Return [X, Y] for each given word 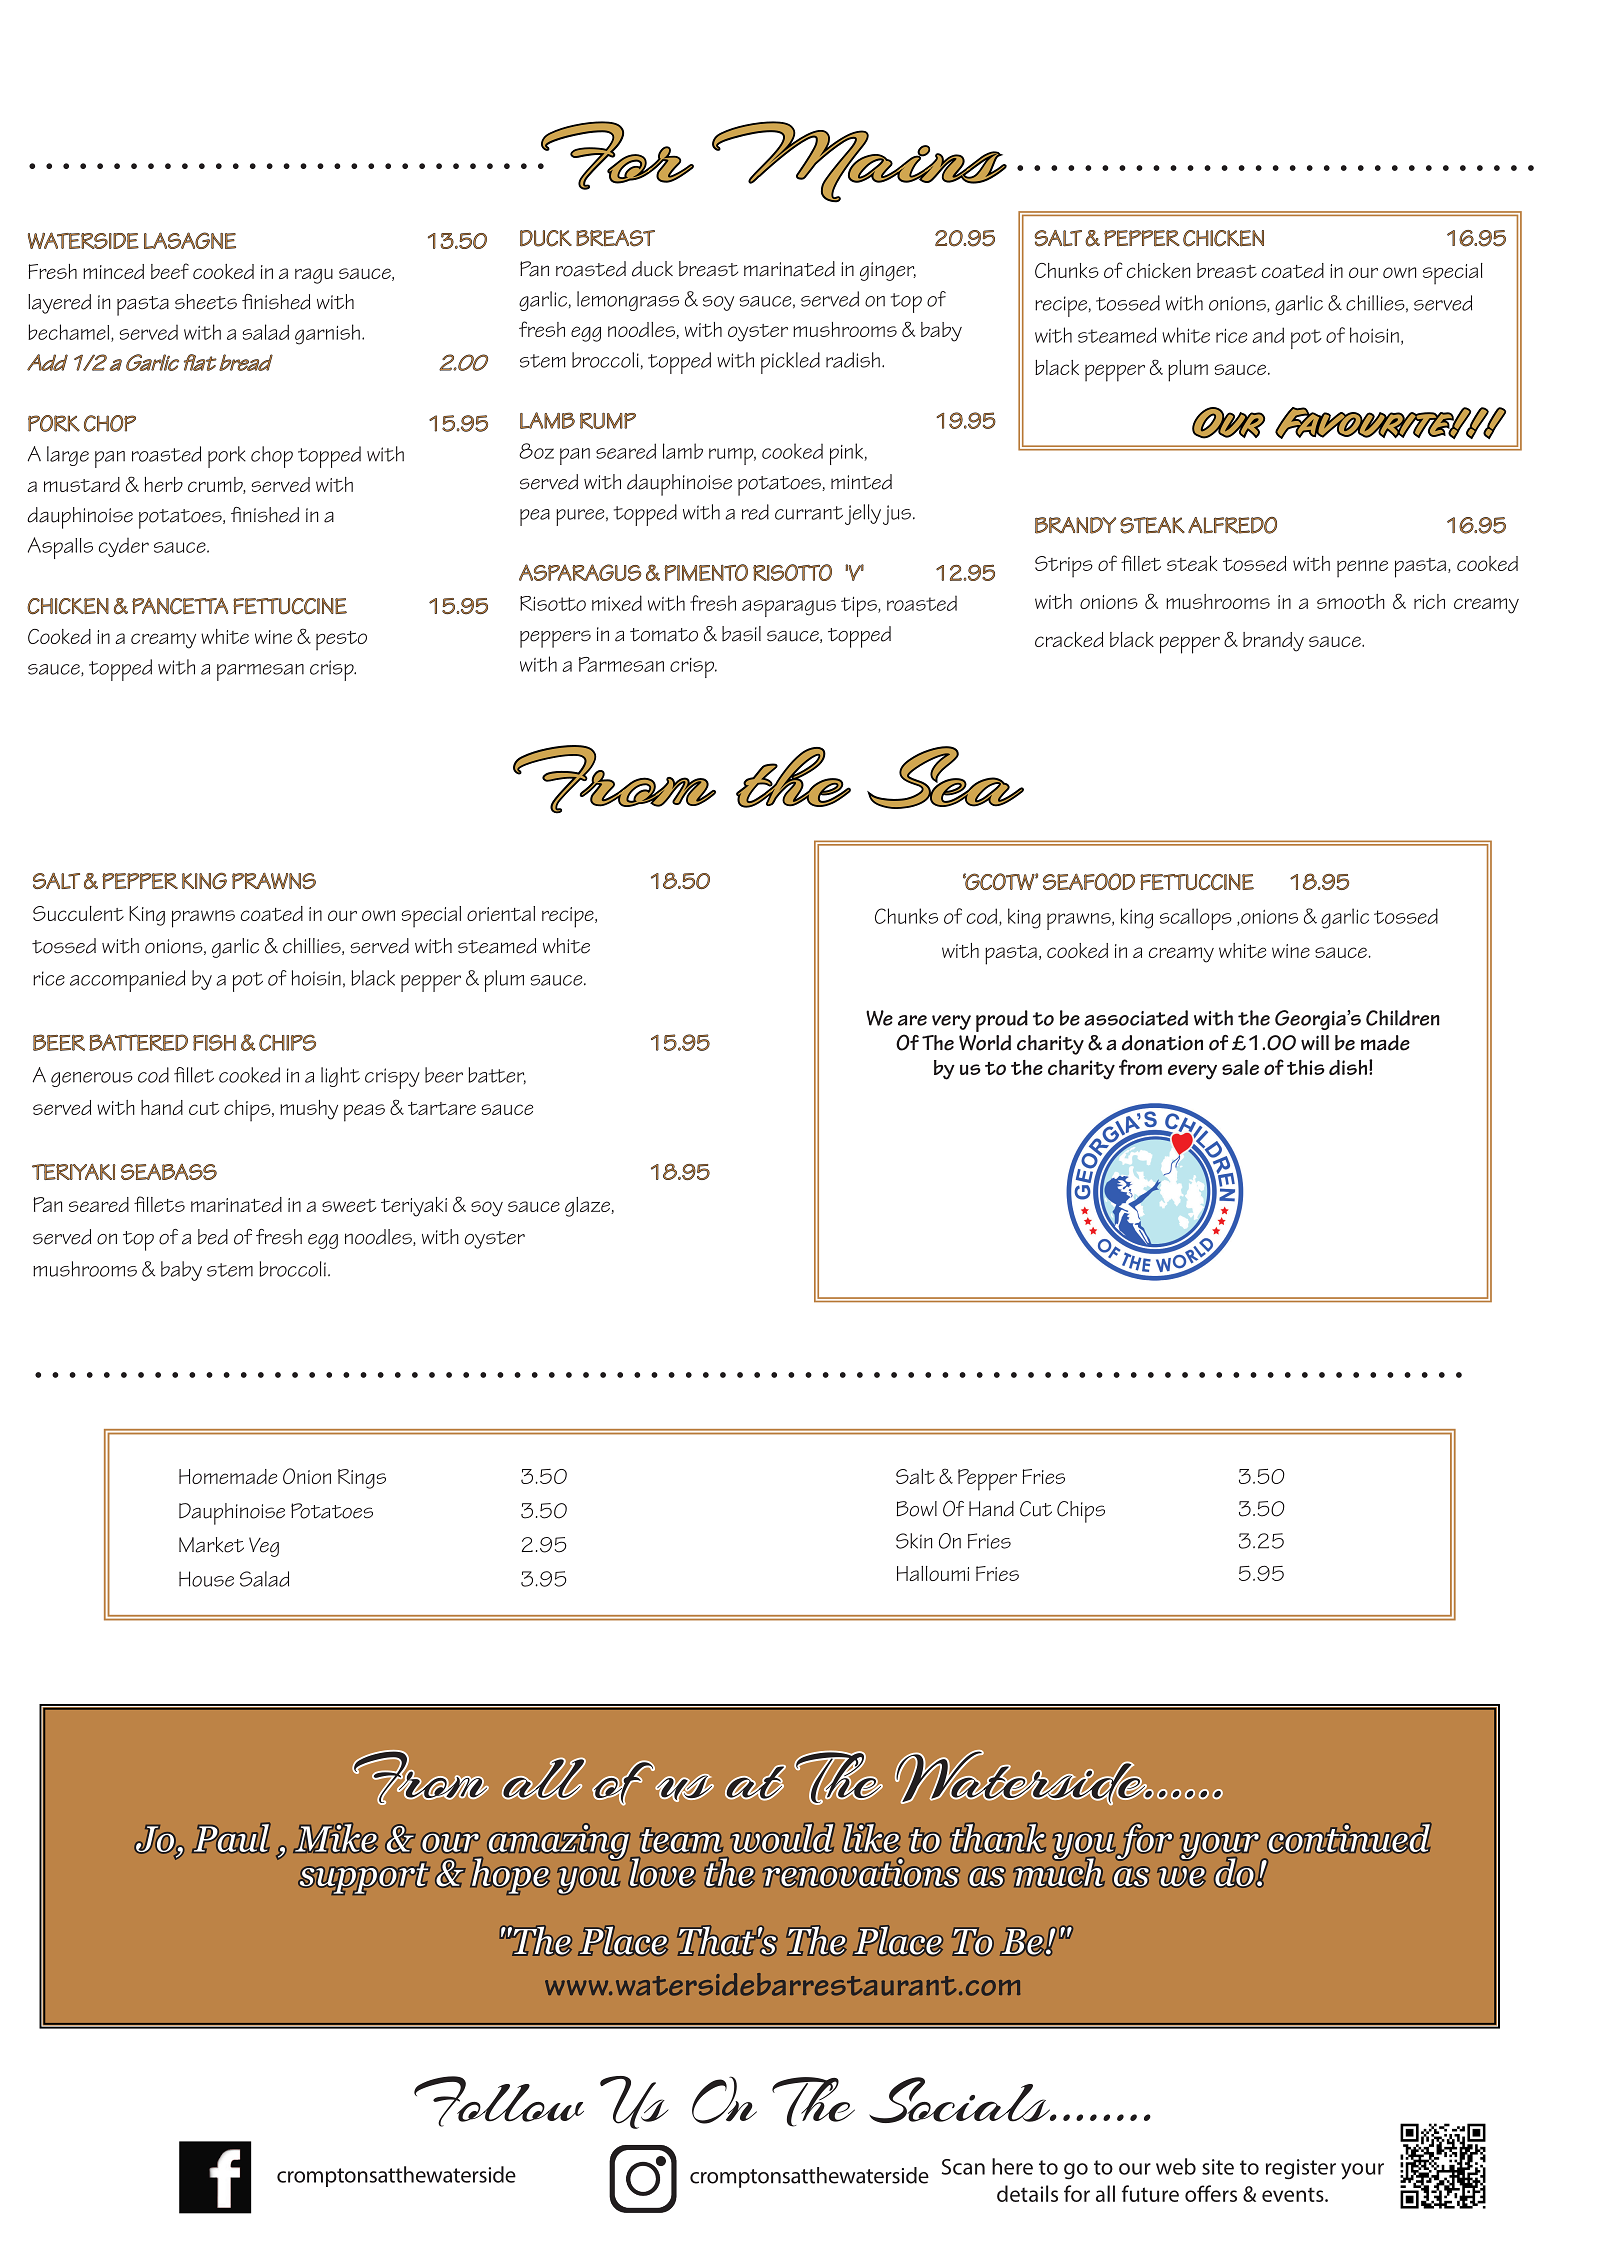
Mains [859, 162]
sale [1240, 1067]
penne [1362, 569]
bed [213, 1237]
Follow [499, 2101]
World [985, 1043]
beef [170, 271]
